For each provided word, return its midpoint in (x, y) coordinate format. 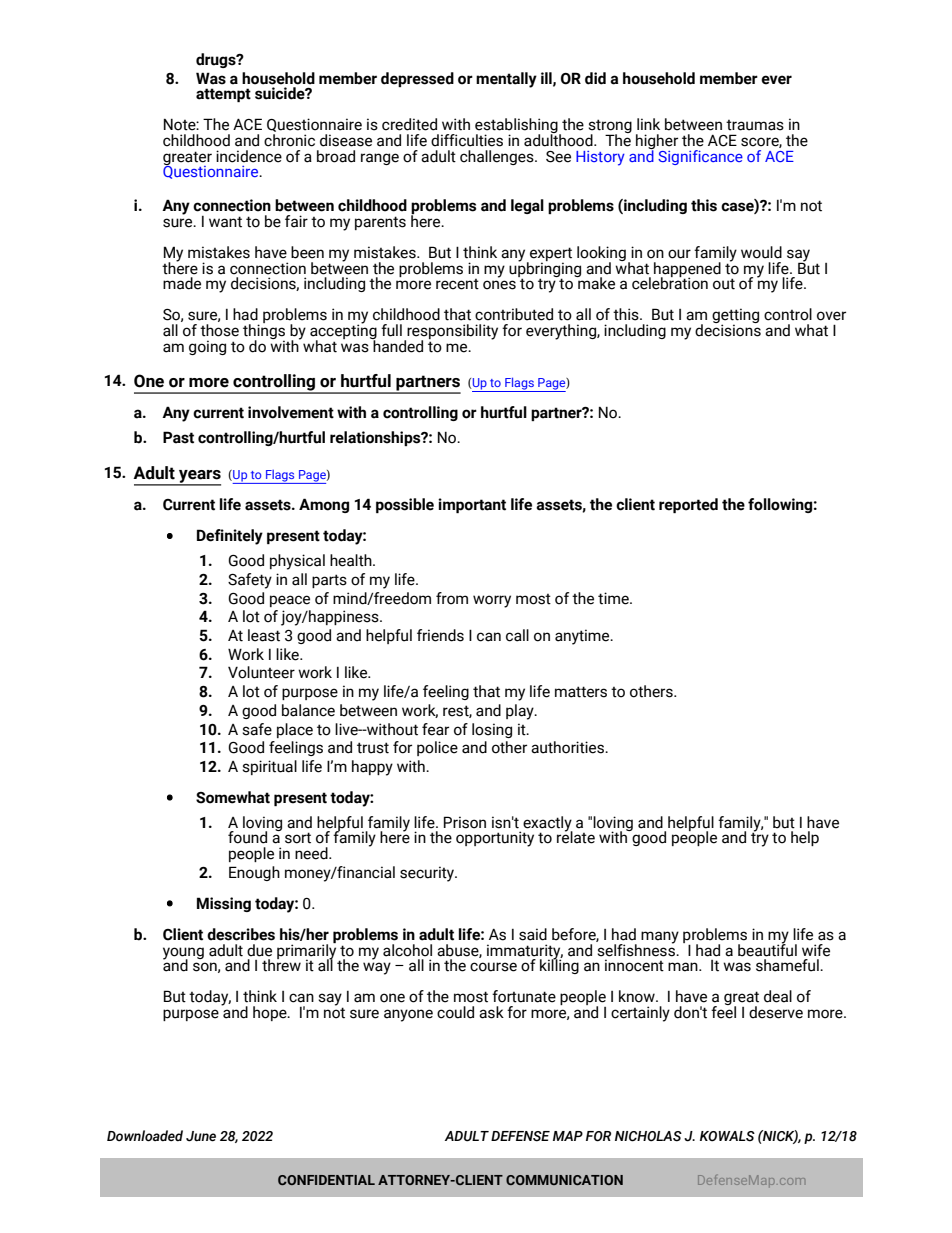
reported (688, 505)
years (199, 477)
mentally (506, 80)
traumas (755, 125)
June (201, 1136)
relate (576, 836)
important (472, 505)
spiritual (269, 767)
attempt (223, 95)
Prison (465, 822)
